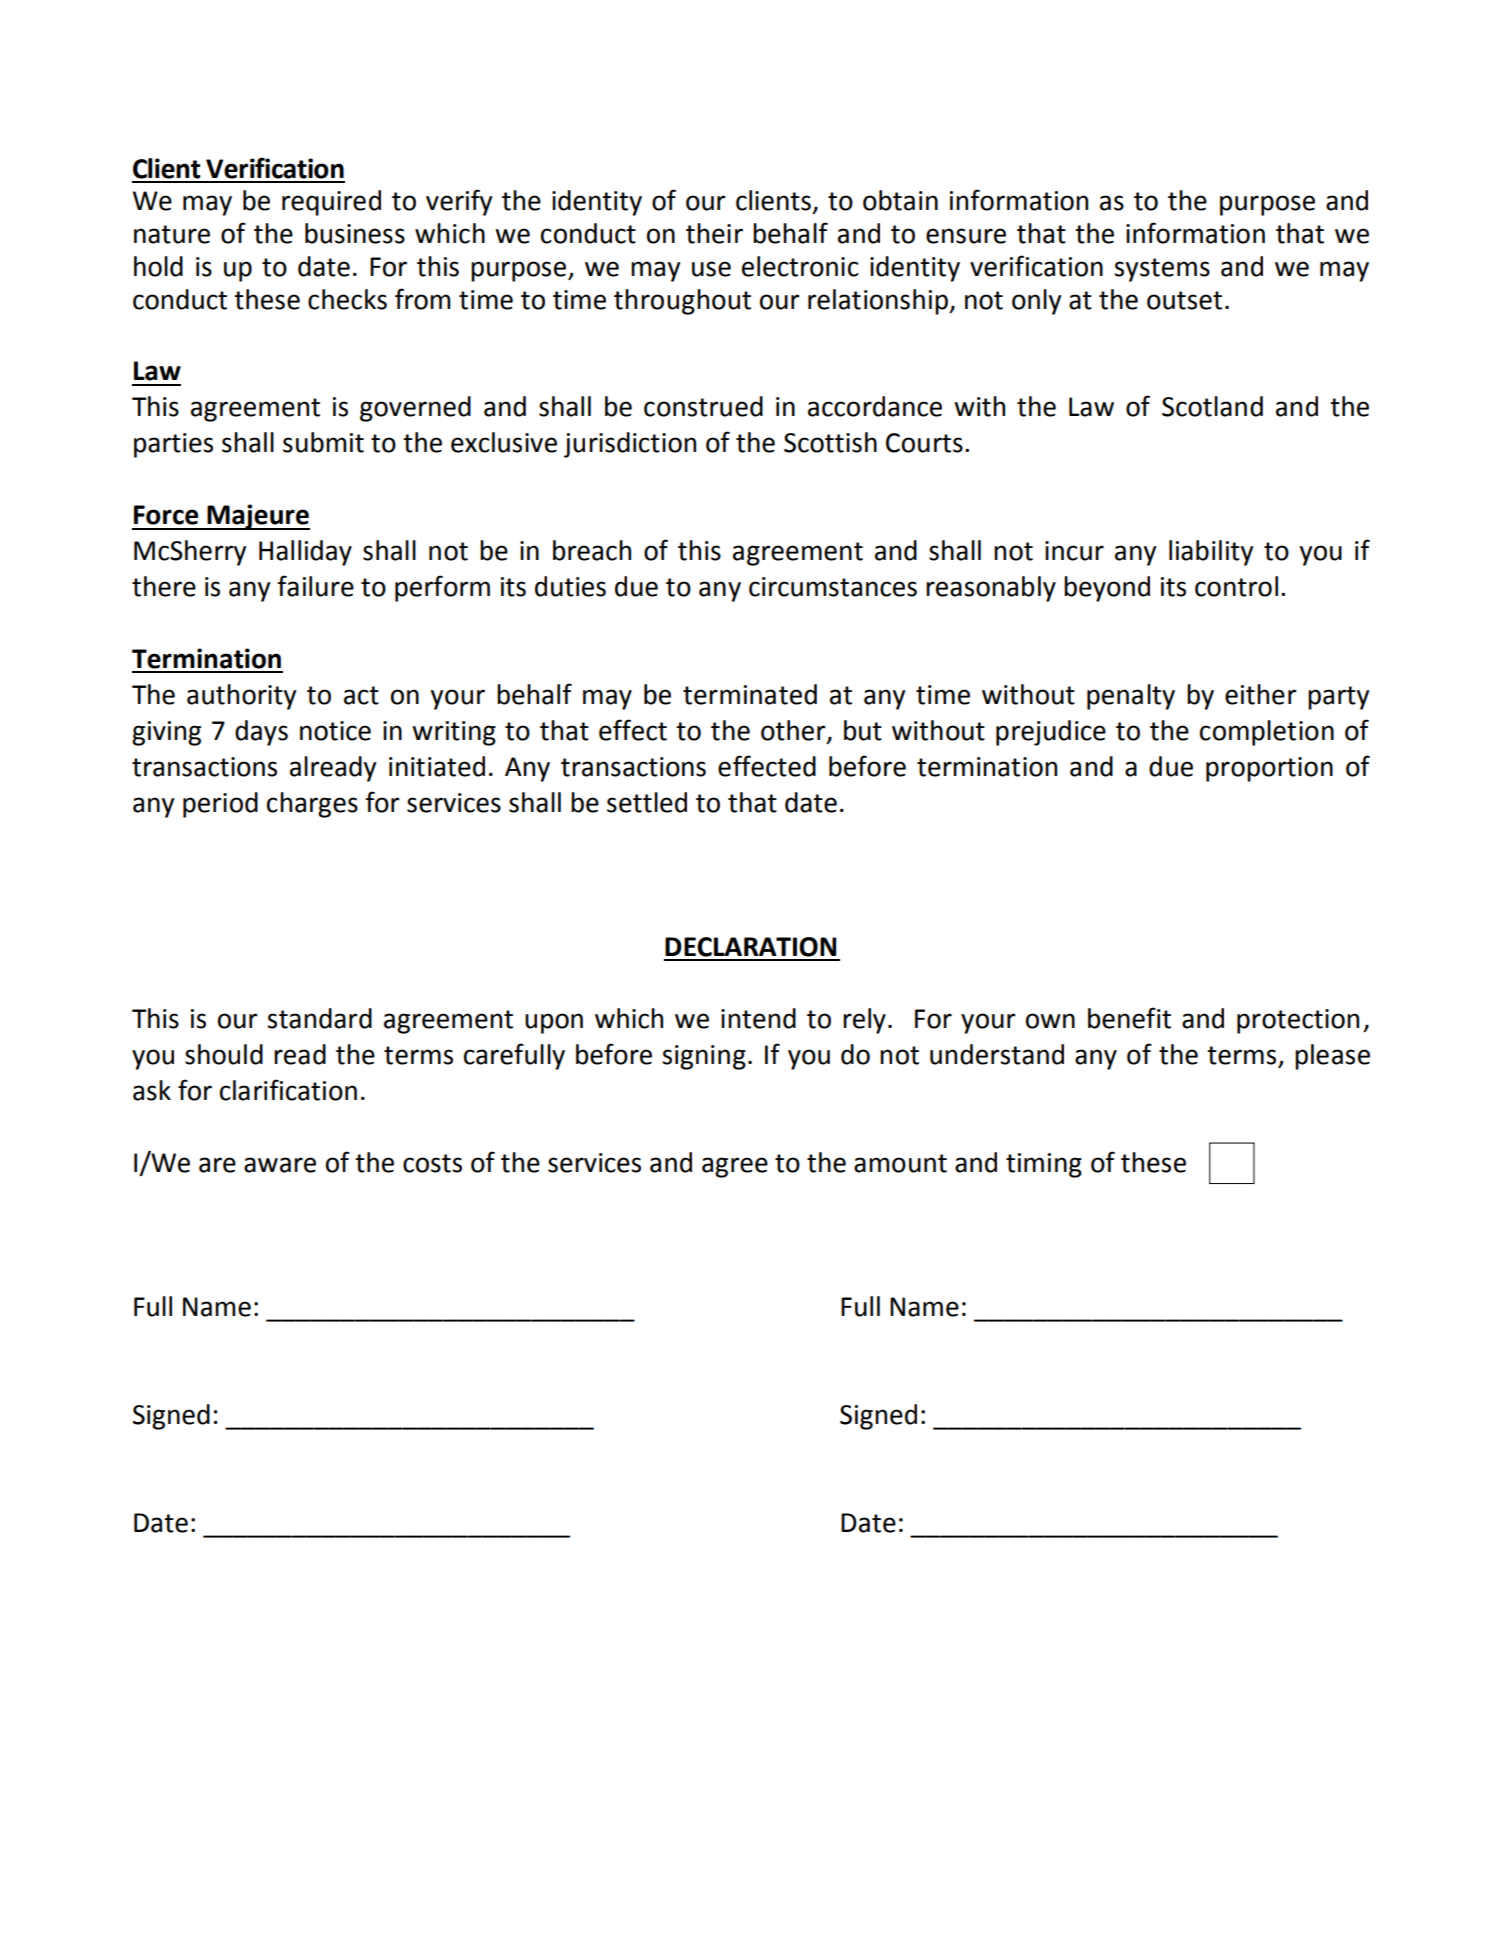 The height and width of the screenshot is (1945, 1503). Describe the element at coordinates (280, 1165) in the screenshot. I see `aware` at that location.
